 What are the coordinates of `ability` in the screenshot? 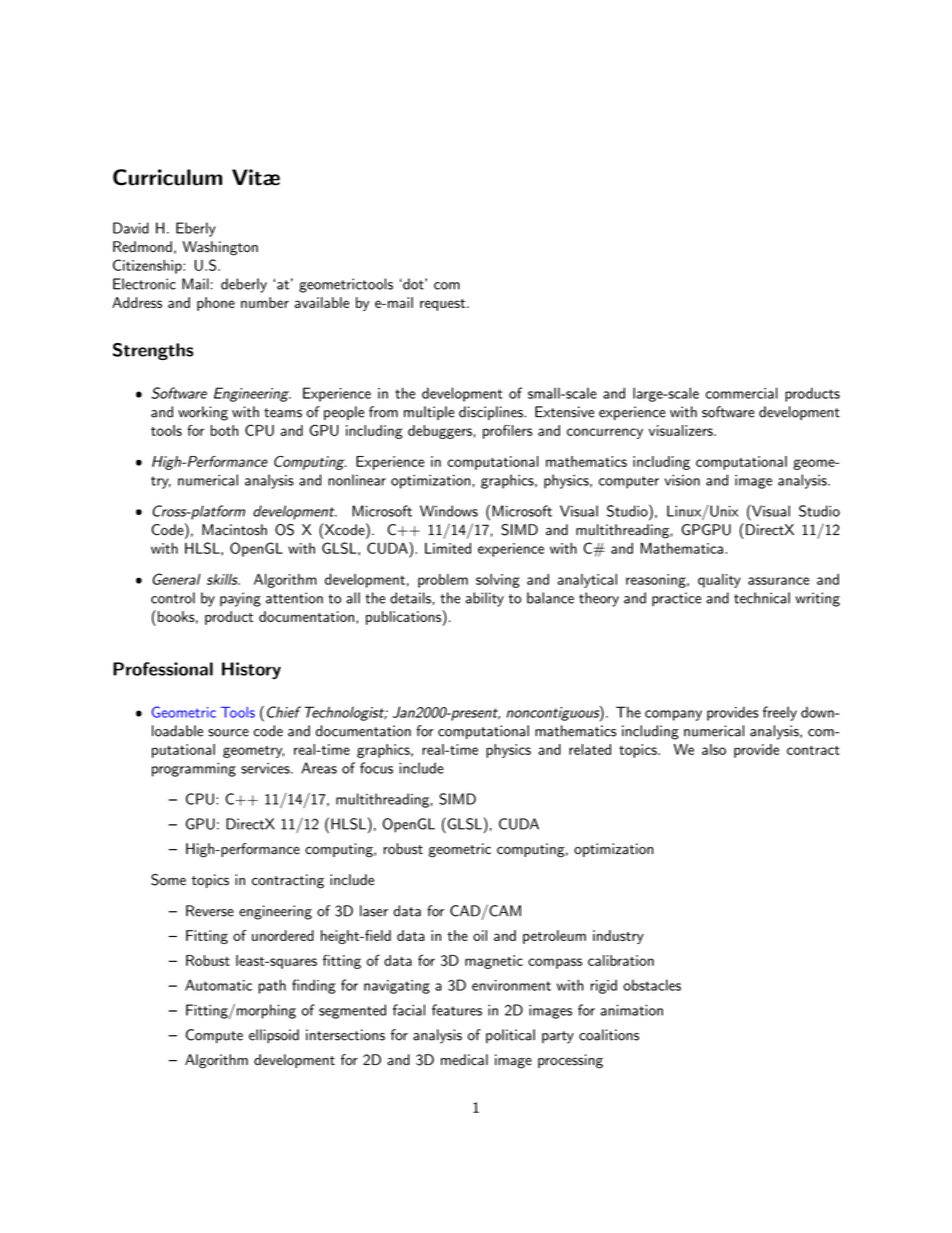 It's located at (484, 599).
